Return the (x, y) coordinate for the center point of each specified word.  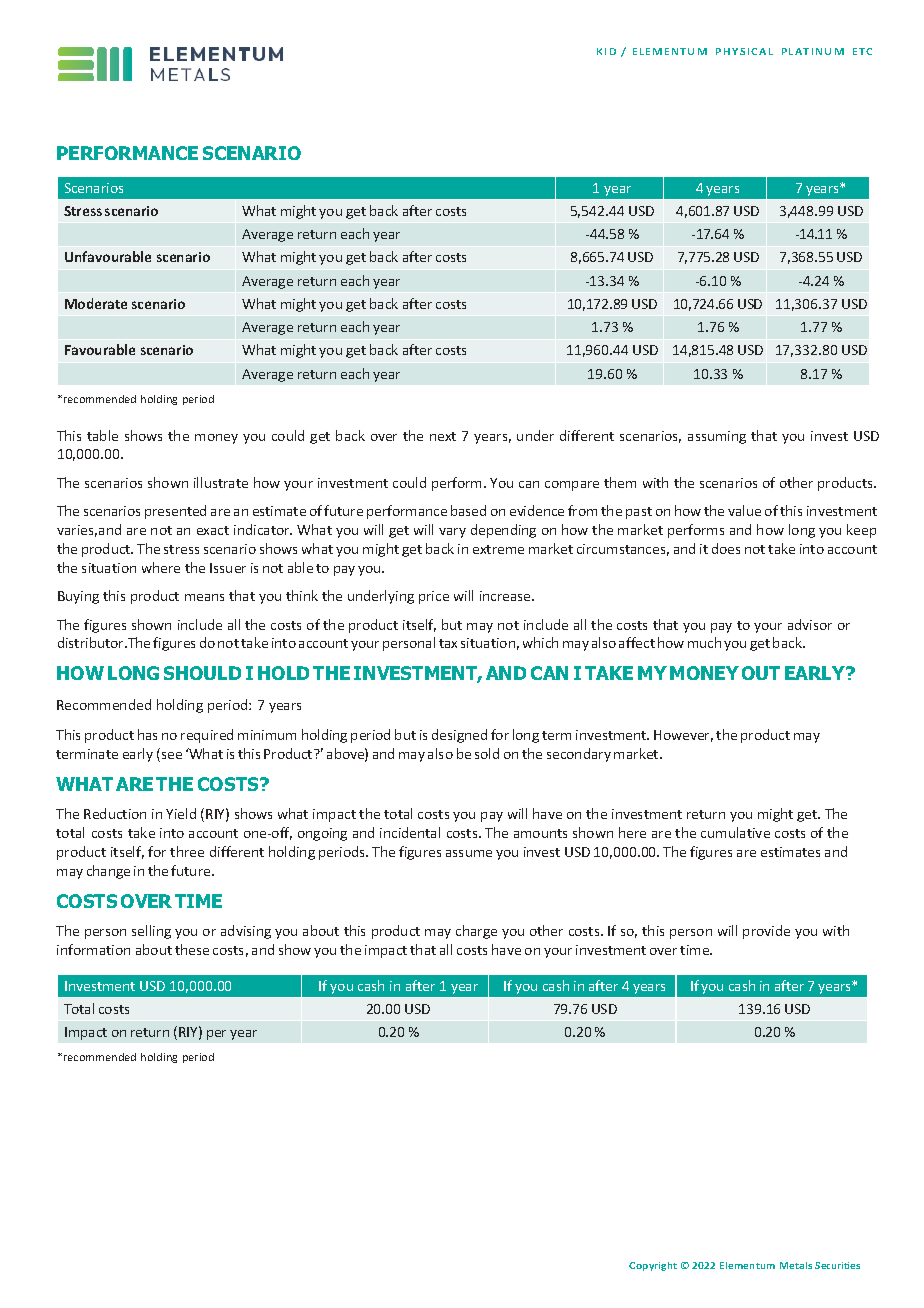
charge (476, 932)
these (192, 949)
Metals (796, 1265)
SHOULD (202, 673)
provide (766, 932)
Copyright (653, 1266)
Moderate (96, 303)
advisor (810, 624)
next (443, 436)
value (744, 510)
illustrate (221, 482)
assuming (717, 437)
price (434, 597)
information (93, 949)
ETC (862, 51)
